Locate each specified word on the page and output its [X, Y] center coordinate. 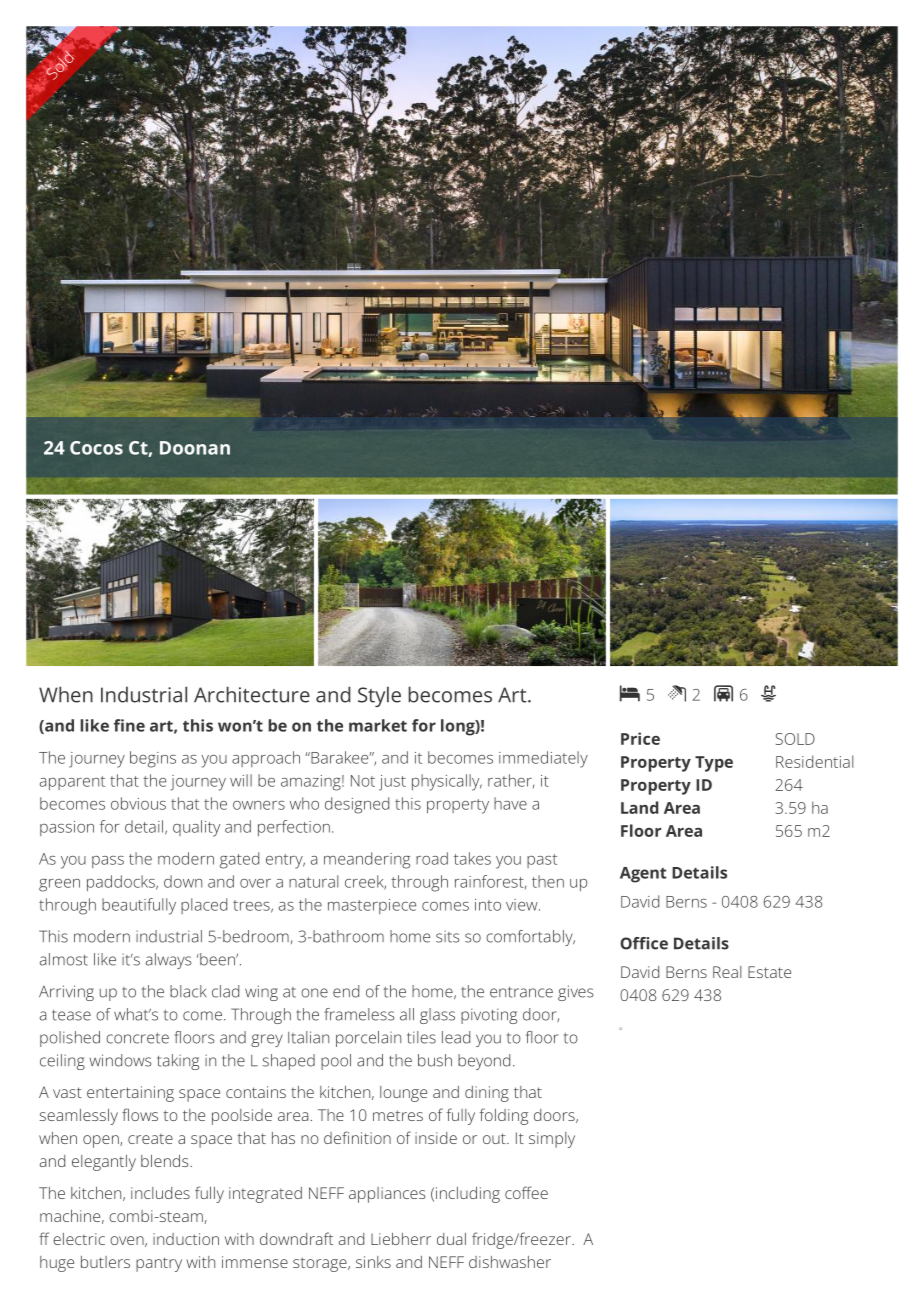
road [432, 858]
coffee [526, 1192]
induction [186, 1239]
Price [640, 738]
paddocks [122, 883]
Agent [643, 875]
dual [451, 1239]
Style [379, 696]
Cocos [96, 448]
